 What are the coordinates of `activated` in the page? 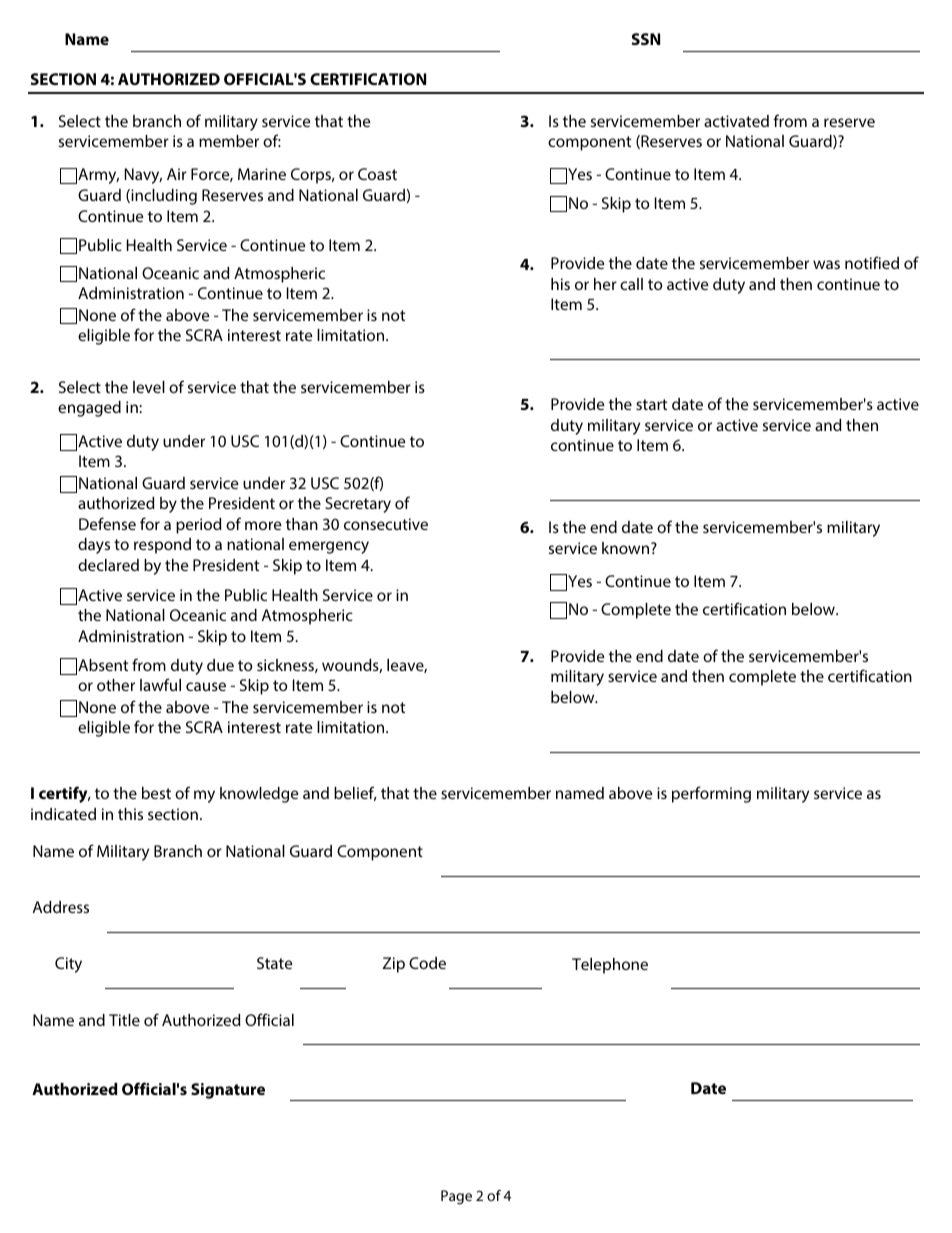 It's located at (736, 121).
